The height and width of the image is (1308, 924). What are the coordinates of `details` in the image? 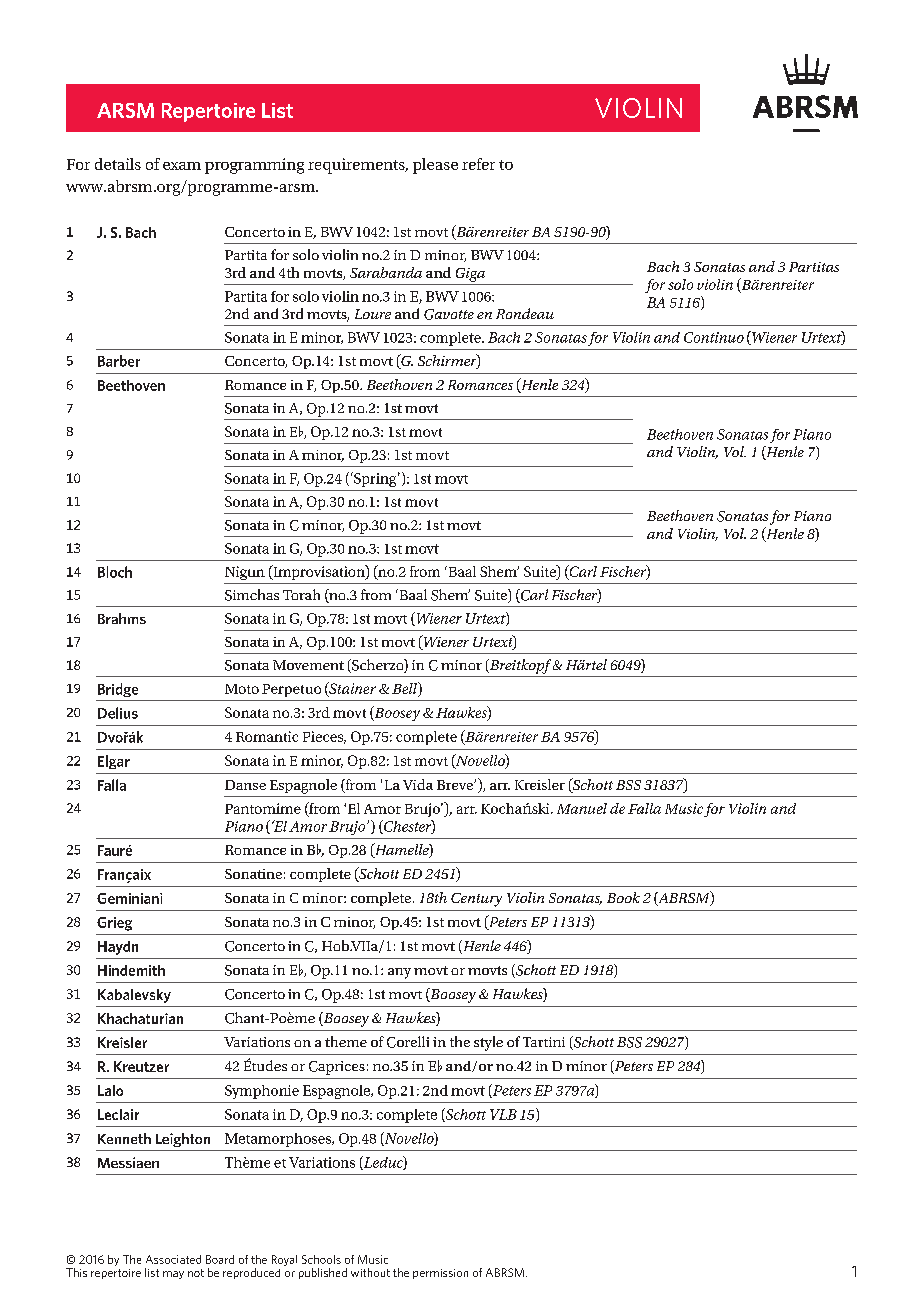 It's located at (118, 164).
